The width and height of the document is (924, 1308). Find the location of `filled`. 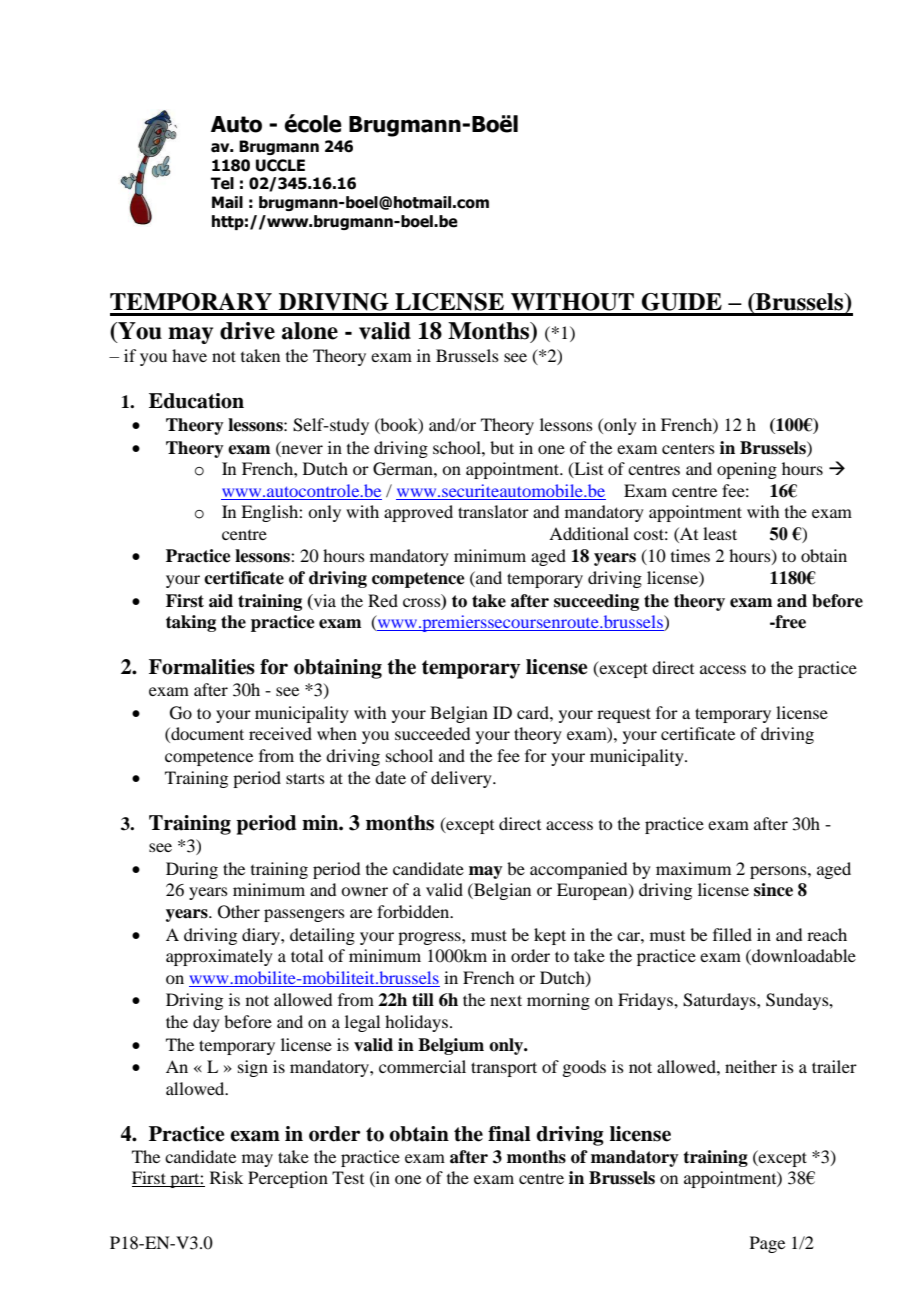

filled is located at coordinates (732, 934).
